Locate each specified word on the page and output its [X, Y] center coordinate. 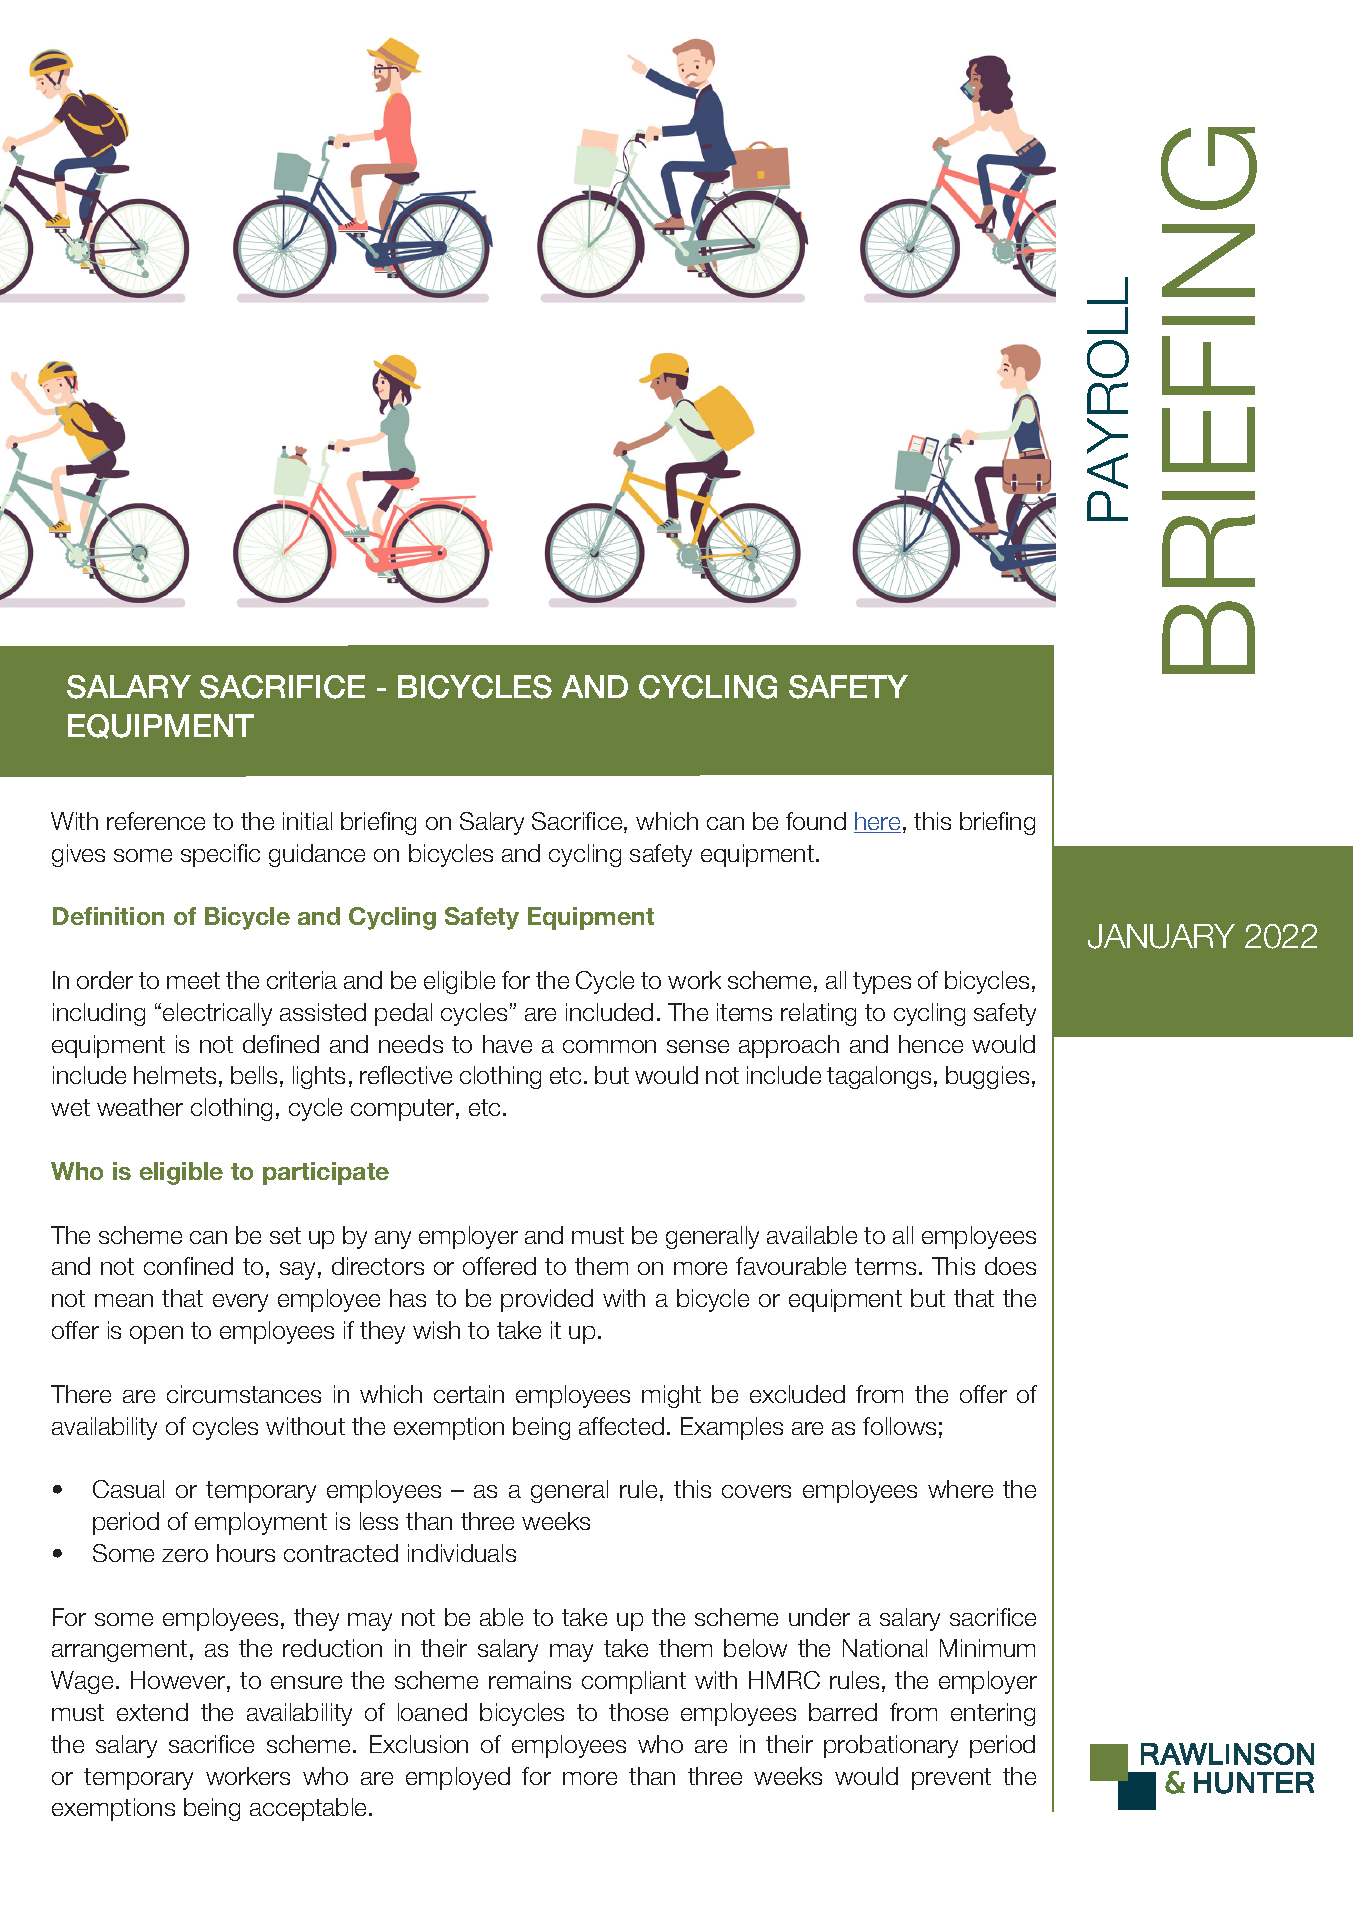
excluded [797, 1394]
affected [621, 1426]
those [638, 1712]
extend [152, 1712]
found [816, 821]
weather [140, 1107]
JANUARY [1161, 936]
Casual [128, 1489]
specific [220, 855]
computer [404, 1110]
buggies [987, 1077]
